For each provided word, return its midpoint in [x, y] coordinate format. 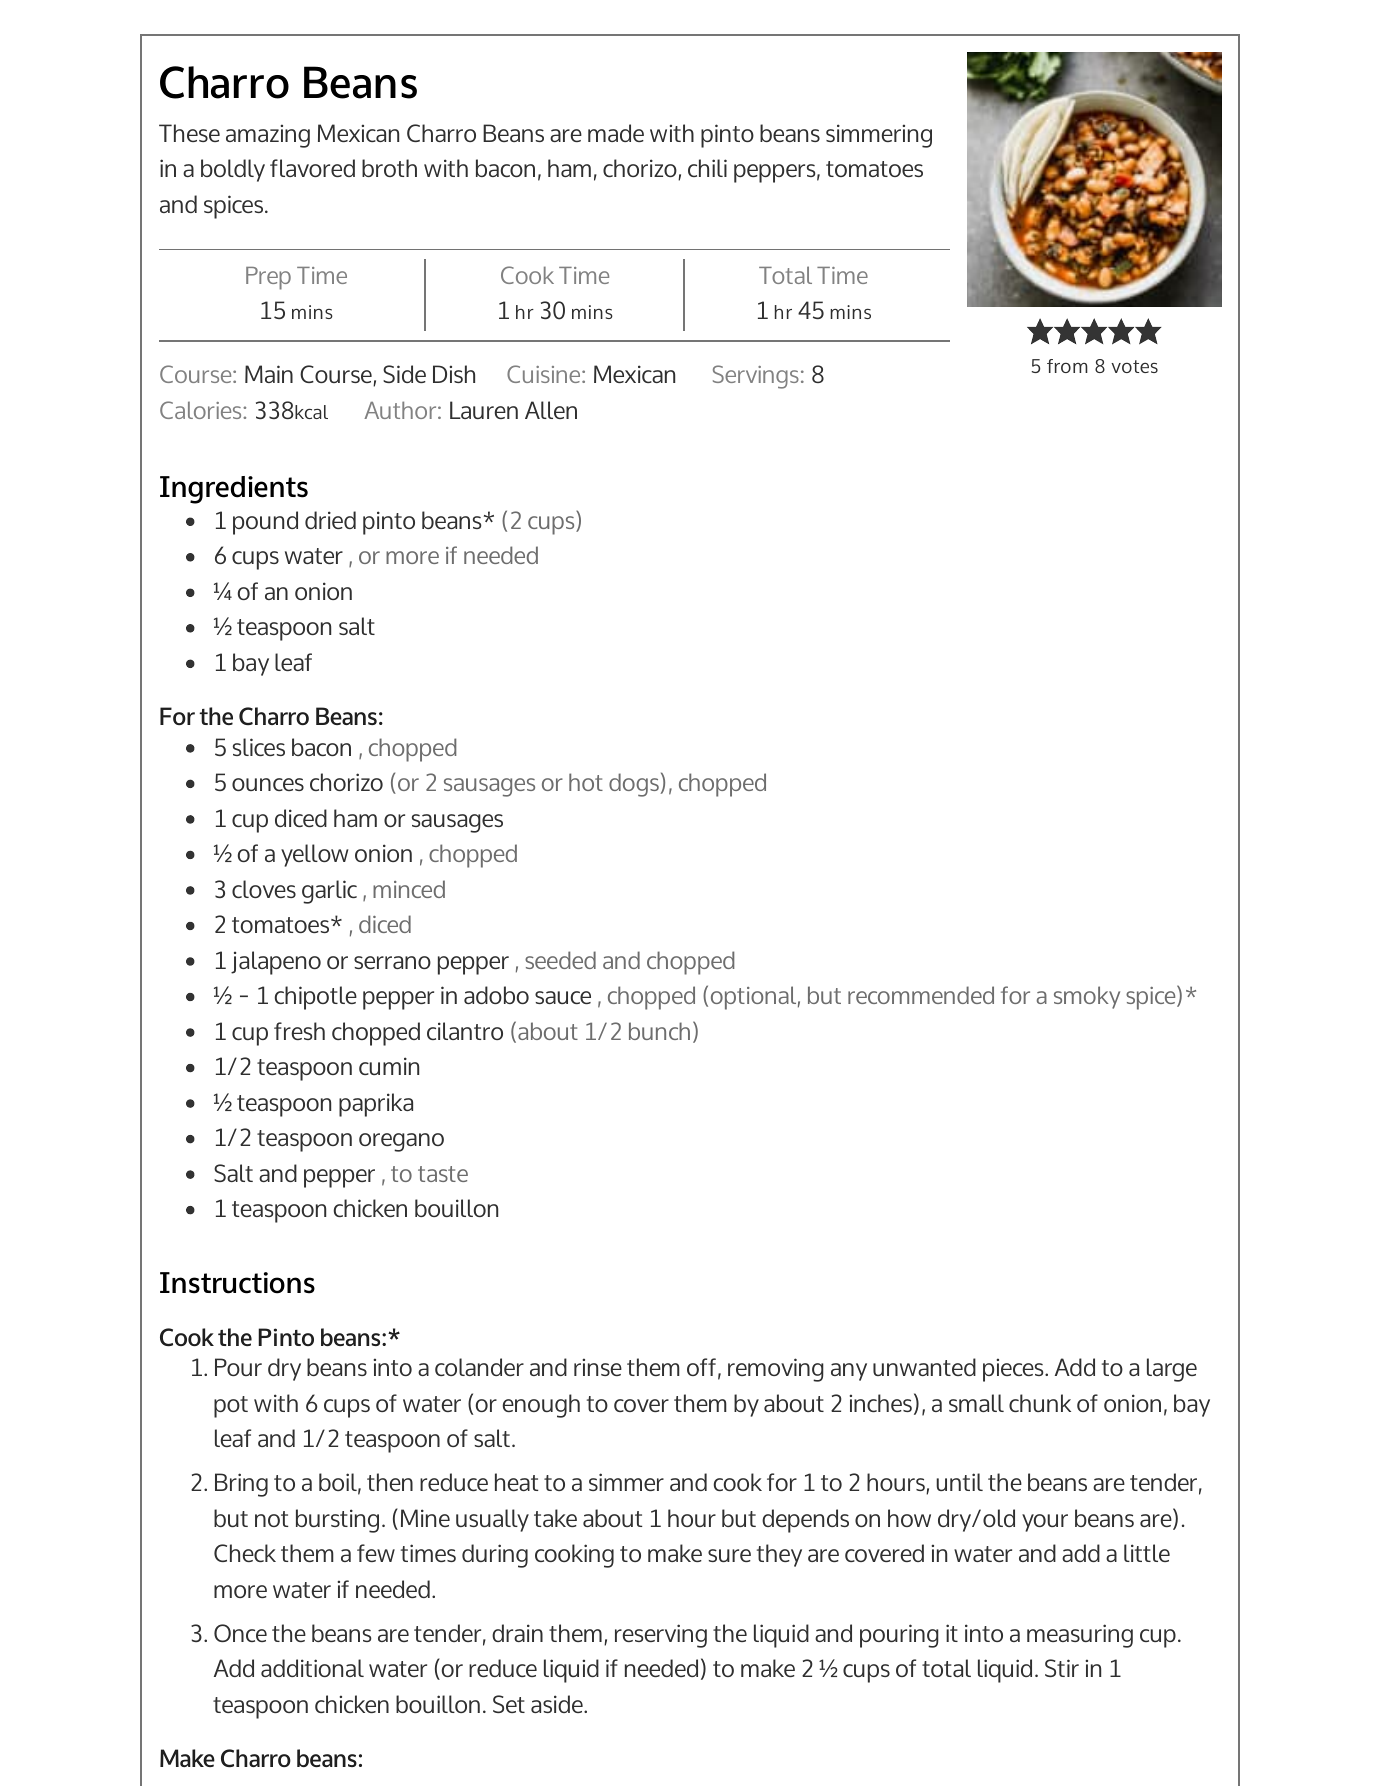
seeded [560, 960]
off [701, 1367]
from [1067, 366]
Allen [551, 410]
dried [330, 520]
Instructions [237, 1283]
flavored [312, 168]
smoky [1087, 997]
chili [707, 168]
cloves [264, 889]
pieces [1014, 1370]
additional [312, 1668]
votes [1134, 366]
